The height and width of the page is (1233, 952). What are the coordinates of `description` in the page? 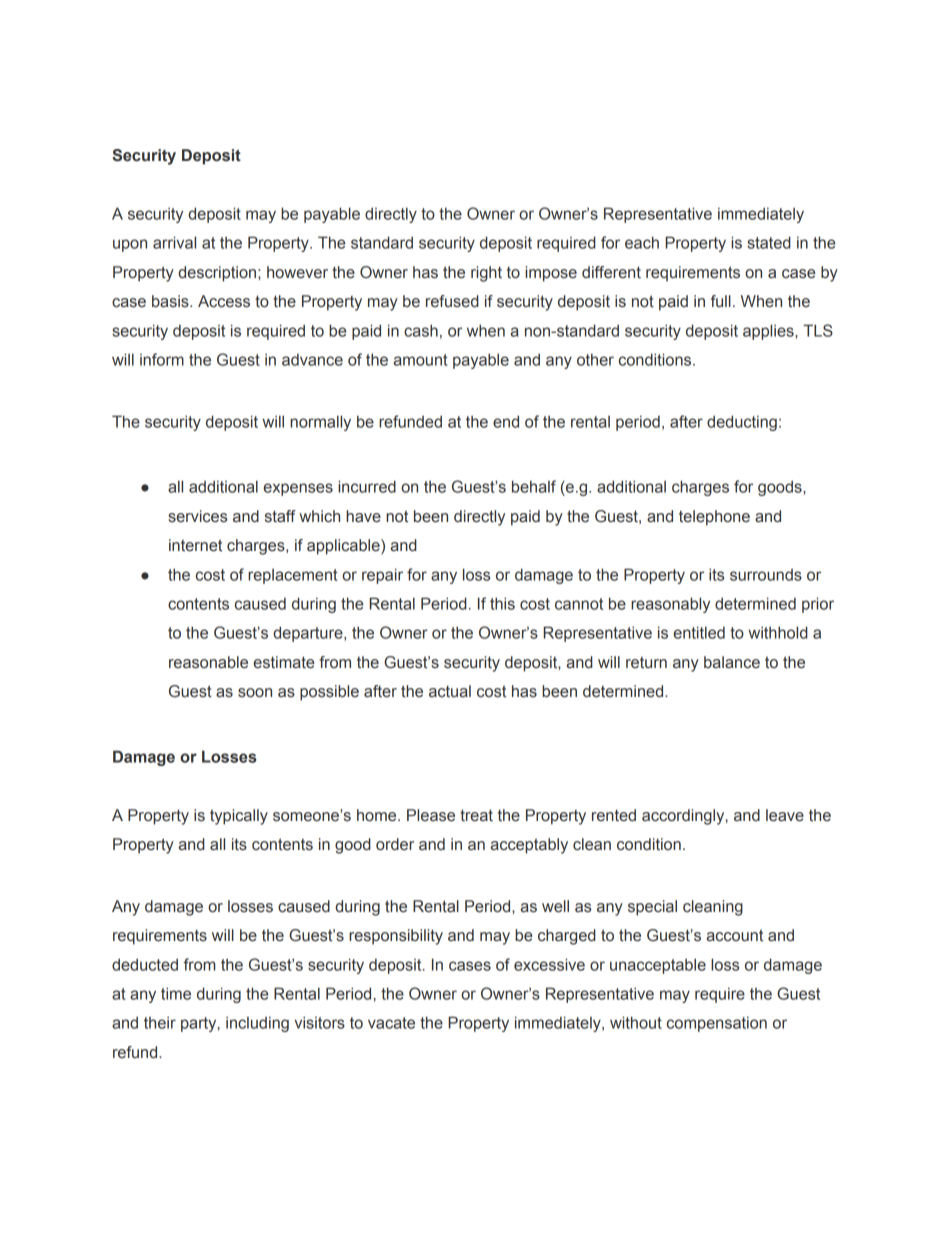 It's located at (218, 274).
